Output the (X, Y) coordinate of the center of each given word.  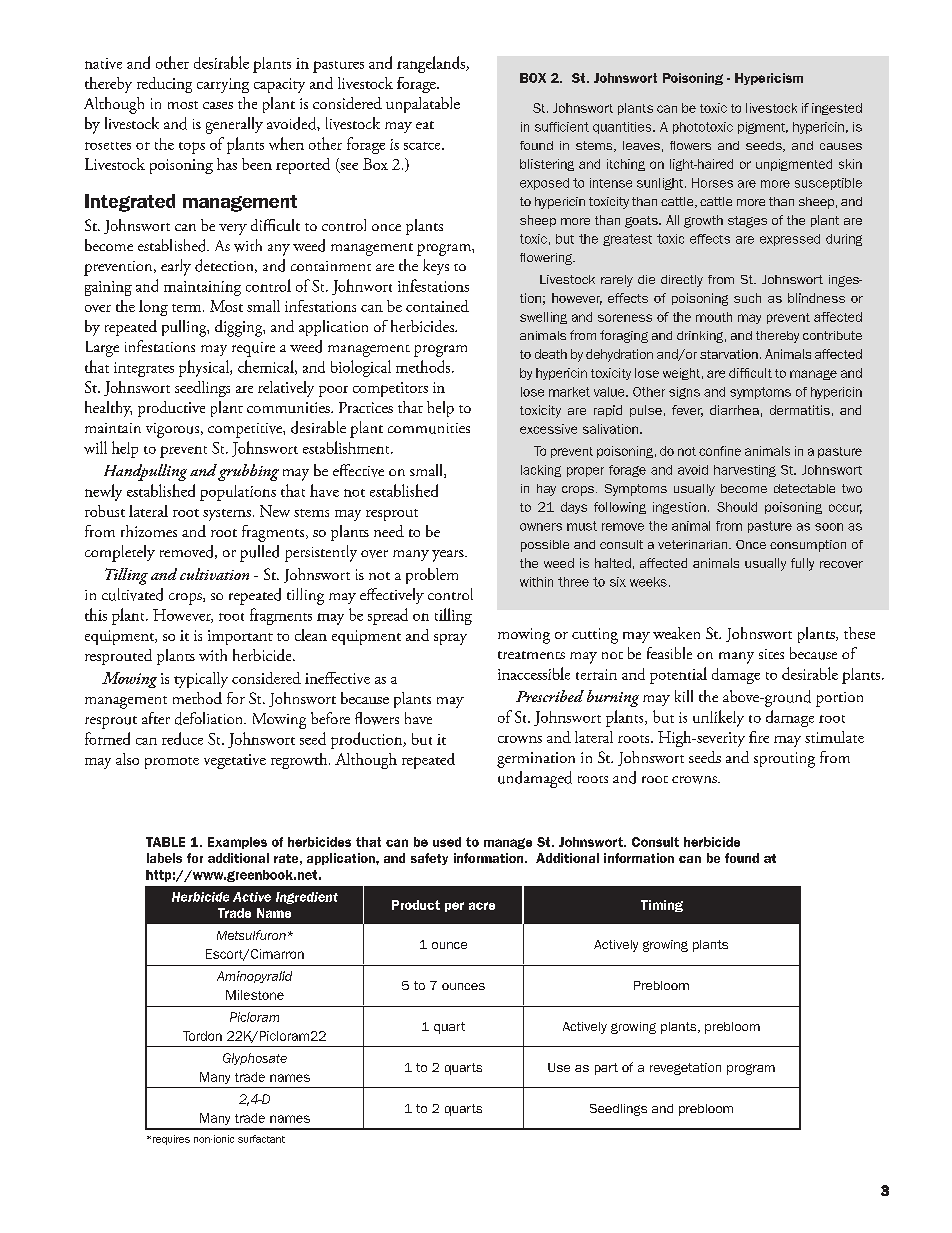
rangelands (432, 64)
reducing (164, 85)
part (606, 1069)
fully (802, 564)
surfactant (261, 1139)
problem (432, 576)
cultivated (132, 594)
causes (841, 146)
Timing (662, 906)
